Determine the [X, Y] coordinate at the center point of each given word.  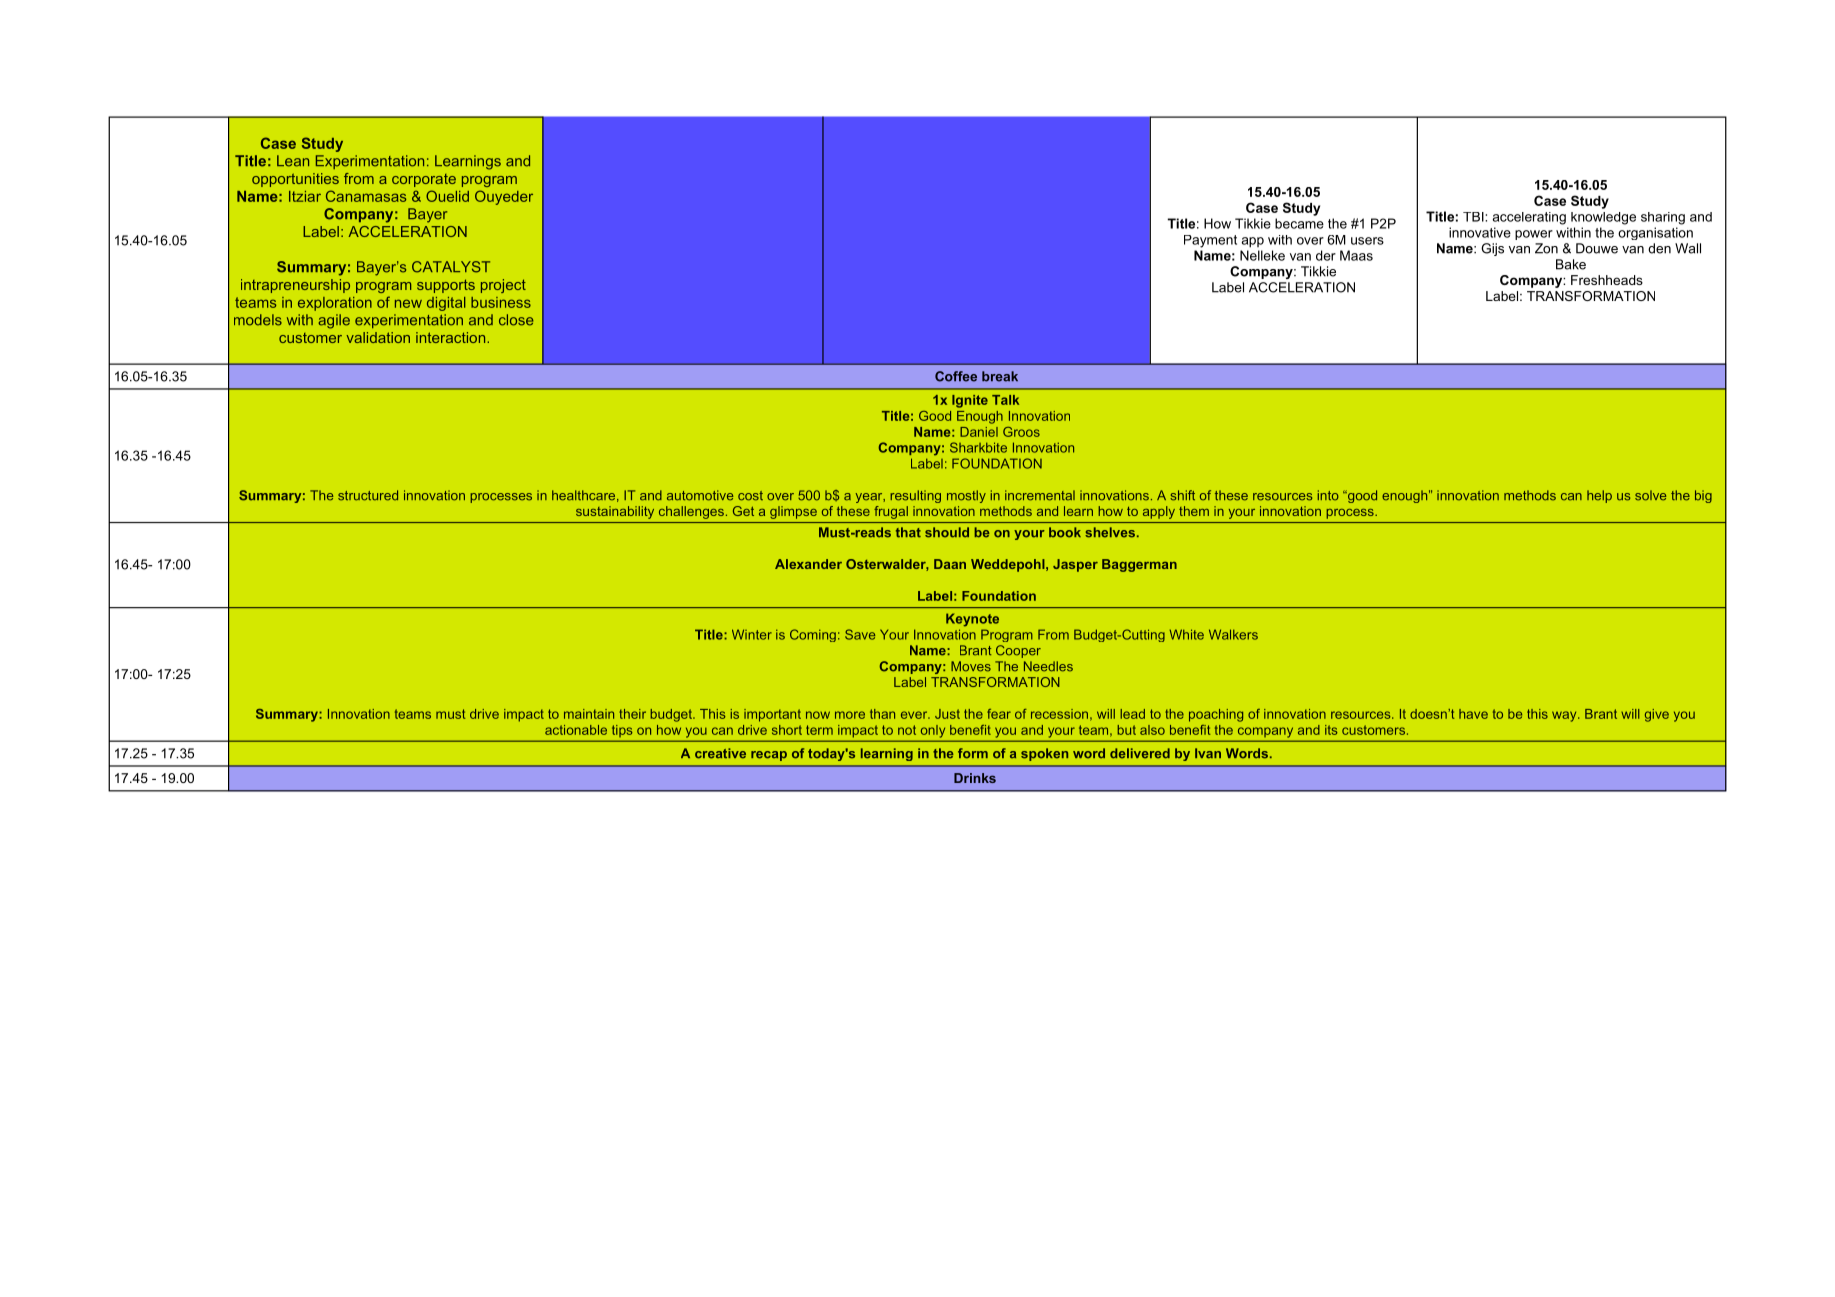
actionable [576, 730]
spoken [1044, 754]
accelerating [1529, 218]
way [1565, 716]
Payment [1210, 241]
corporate [424, 180]
